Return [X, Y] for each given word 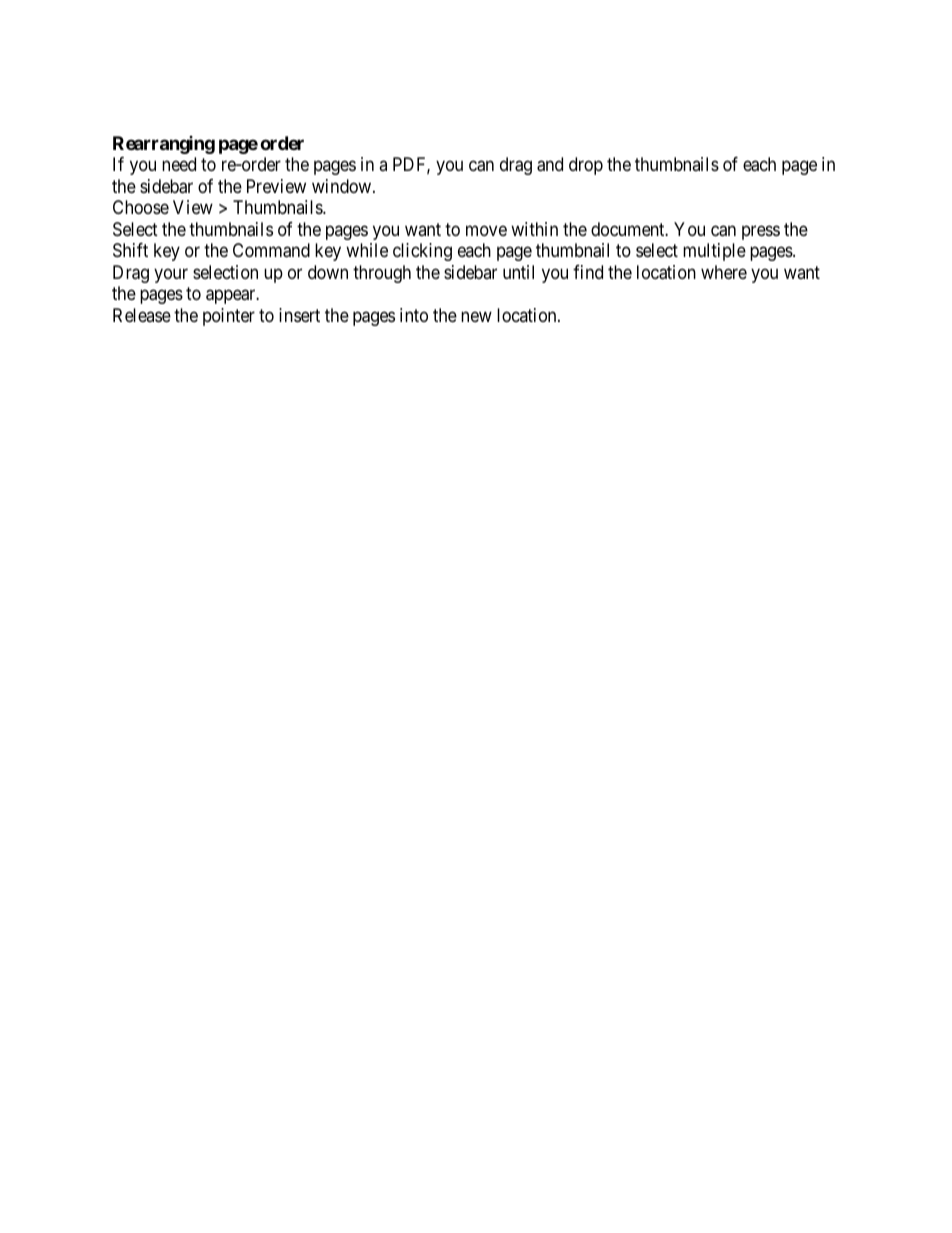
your [171, 275]
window [343, 186]
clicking [422, 252]
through [382, 274]
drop [586, 166]
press [761, 232]
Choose [141, 207]
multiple [714, 252]
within [534, 229]
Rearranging [164, 145]
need [179, 164]
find [588, 272]
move [486, 230]
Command [271, 250]
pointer [229, 317]
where [724, 272]
